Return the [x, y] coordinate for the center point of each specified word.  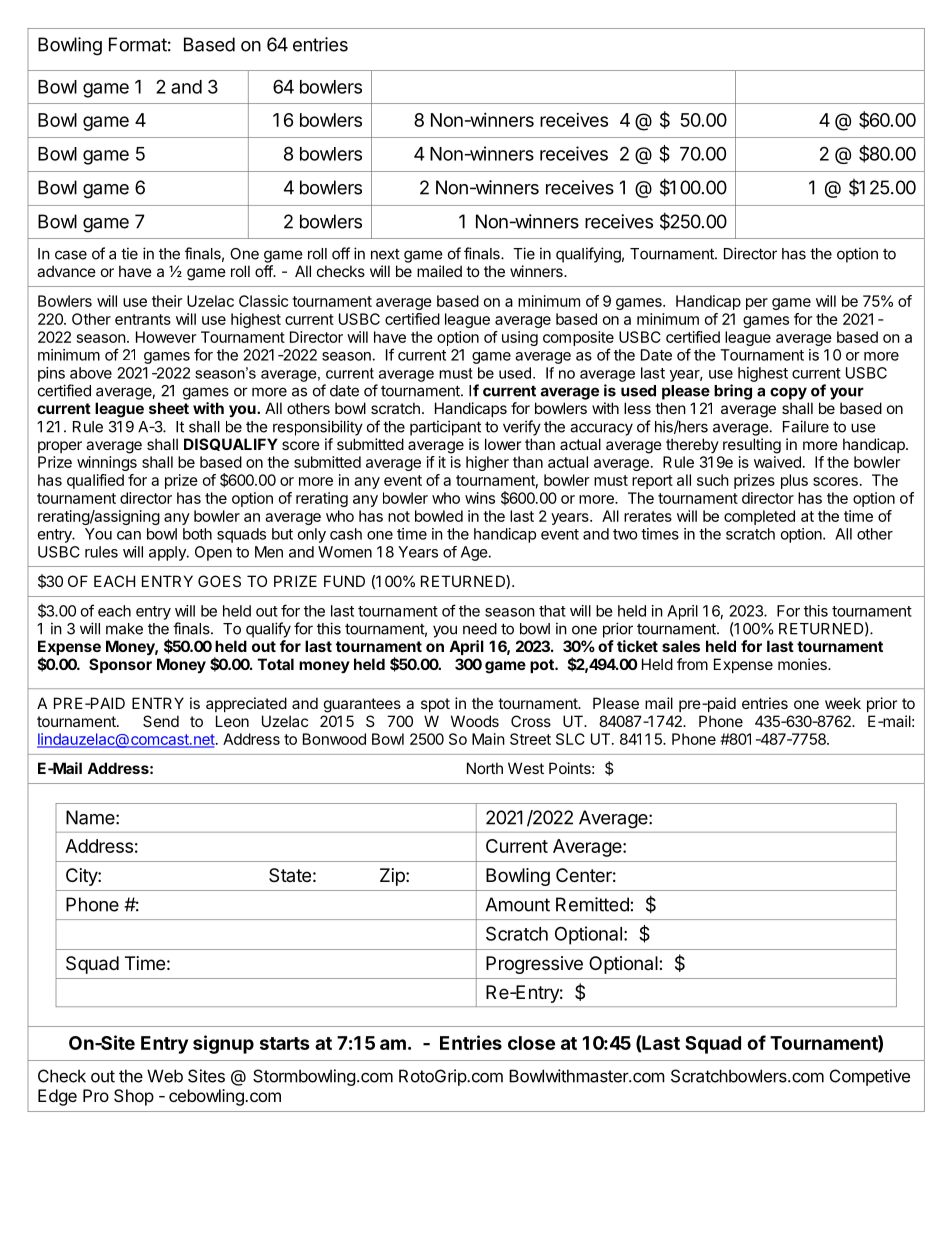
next [385, 254]
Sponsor [120, 665]
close [531, 1043]
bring [733, 392]
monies [803, 664]
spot [435, 705]
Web [165, 1076]
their [167, 301]
